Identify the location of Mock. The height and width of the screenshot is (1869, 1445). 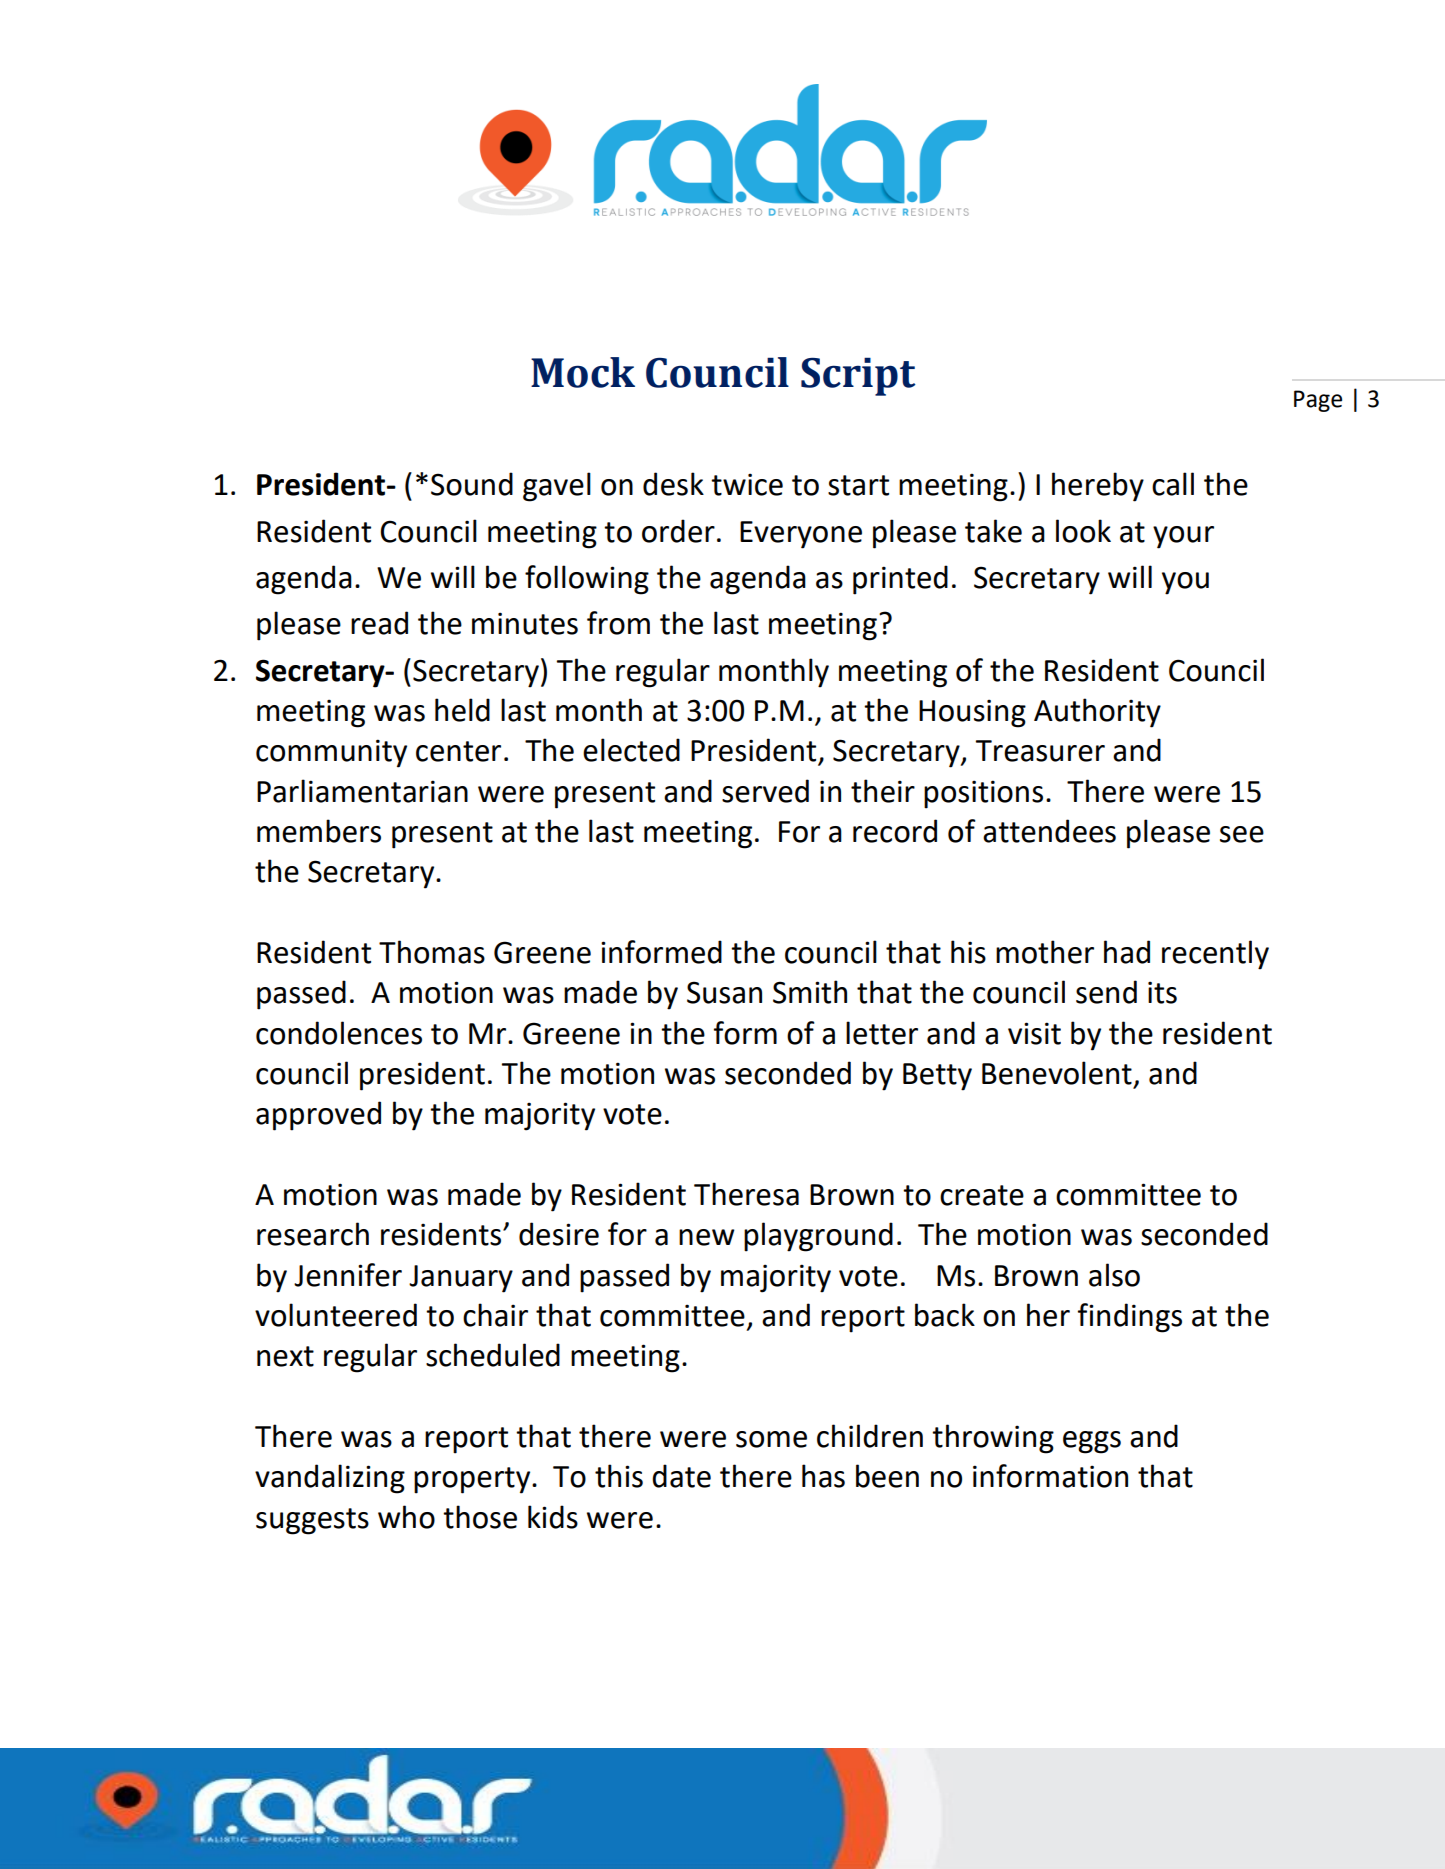
(583, 372).
